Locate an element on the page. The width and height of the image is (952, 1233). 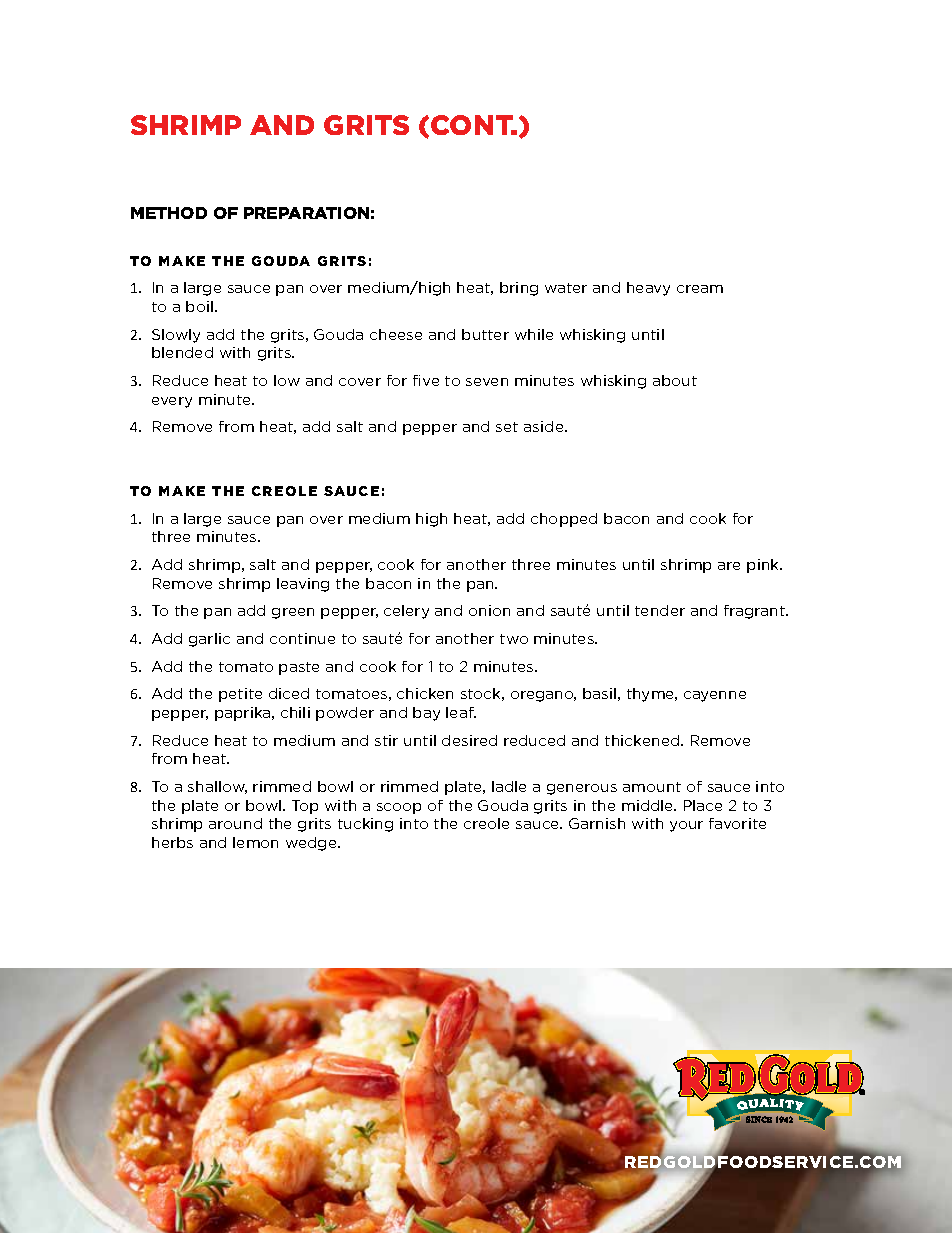
scoop is located at coordinates (399, 808).
